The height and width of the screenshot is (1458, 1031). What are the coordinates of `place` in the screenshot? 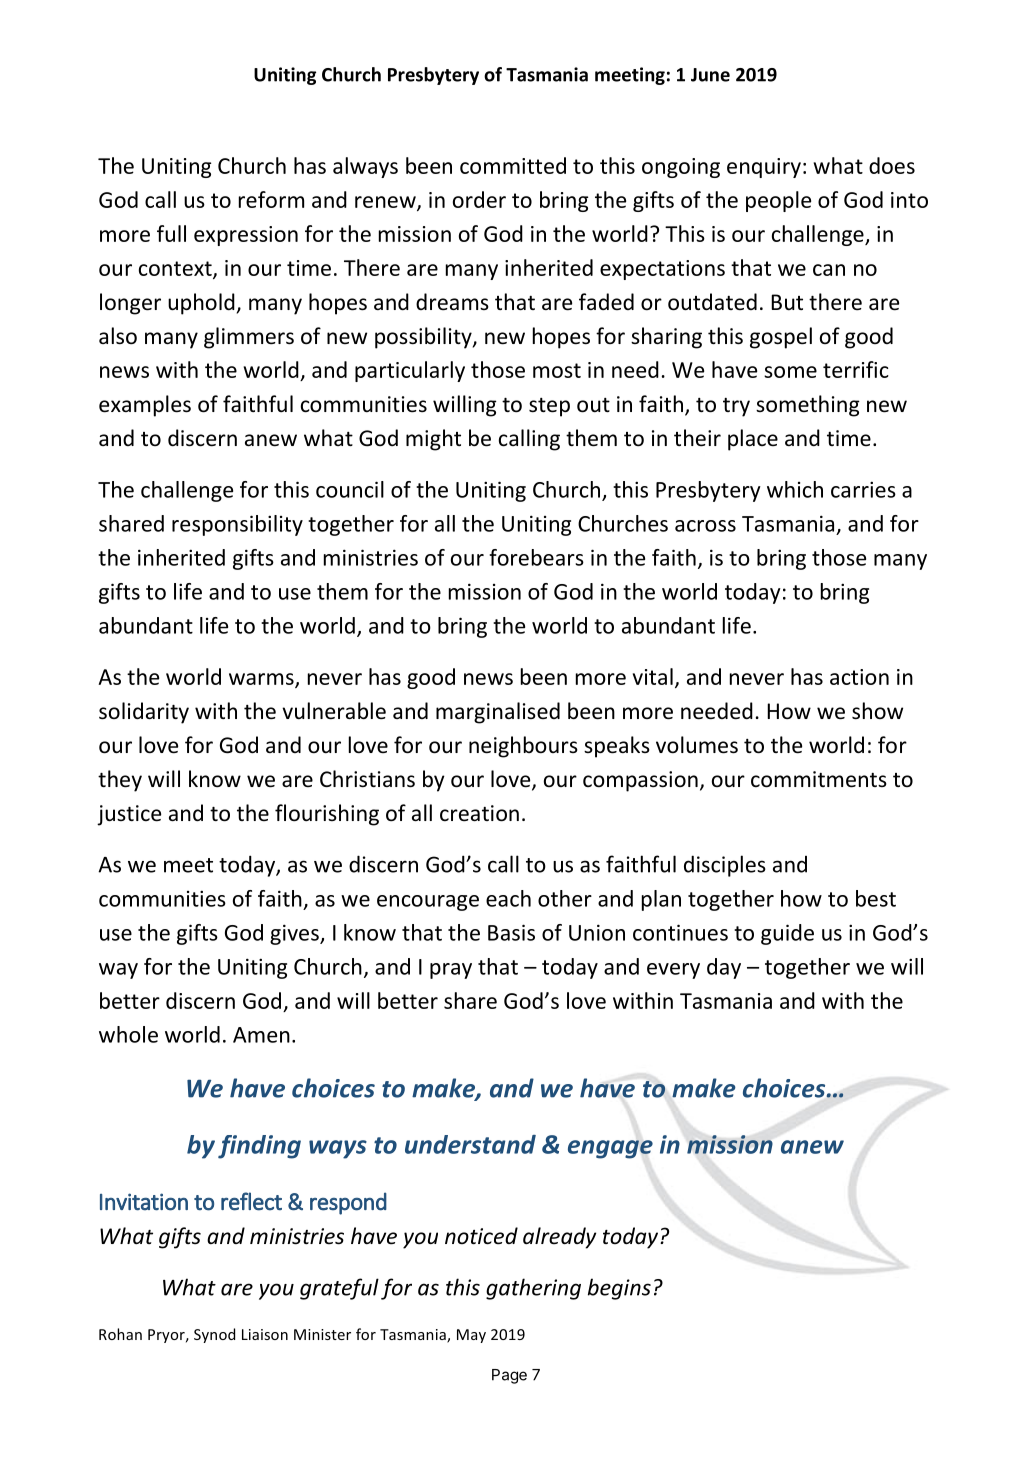 It's located at (753, 440).
